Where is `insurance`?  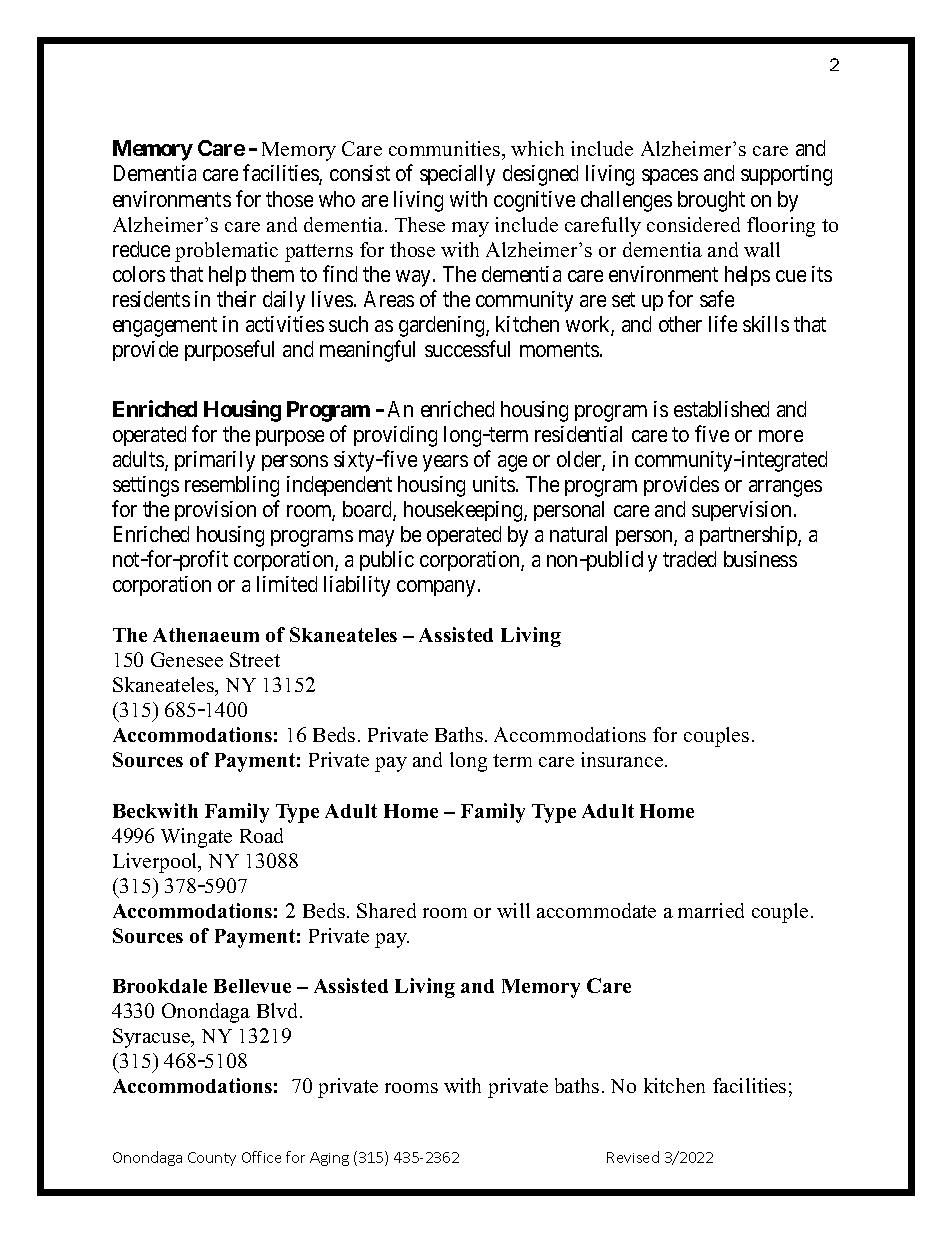 insurance is located at coordinates (623, 759).
